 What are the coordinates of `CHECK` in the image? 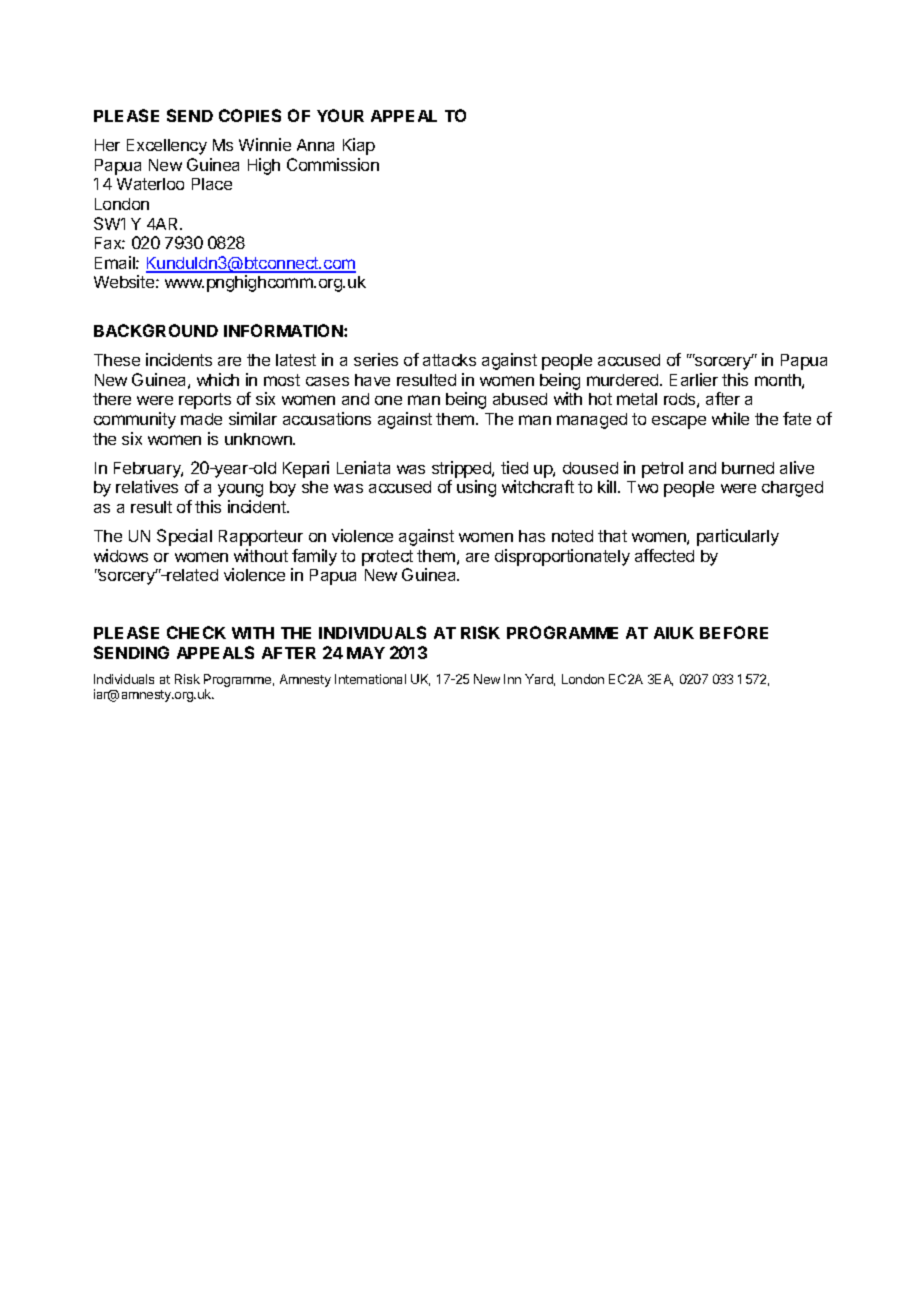 It's located at (196, 632).
